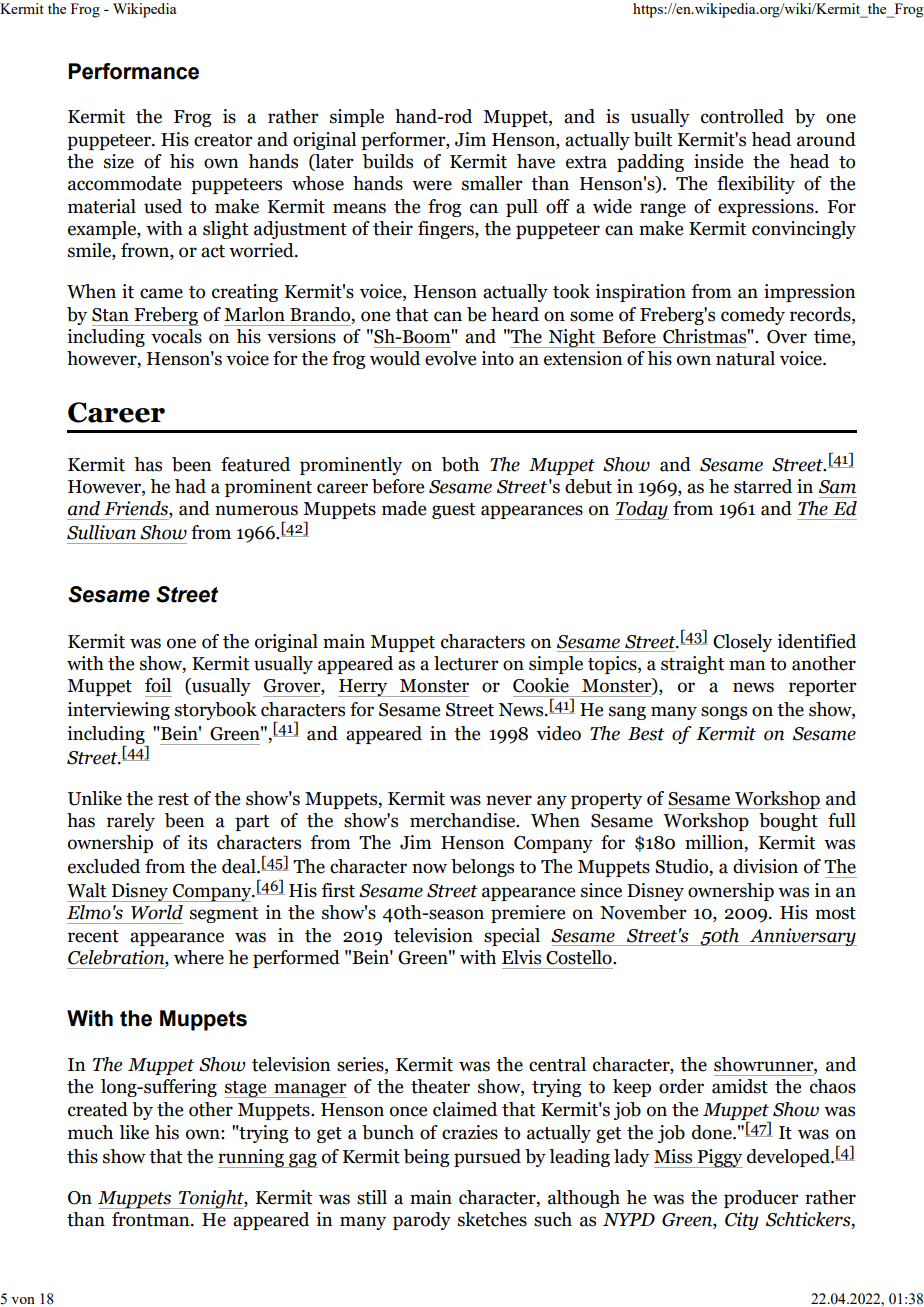  What do you see at coordinates (93, 936) in the screenshot?
I see `recent` at bounding box center [93, 936].
